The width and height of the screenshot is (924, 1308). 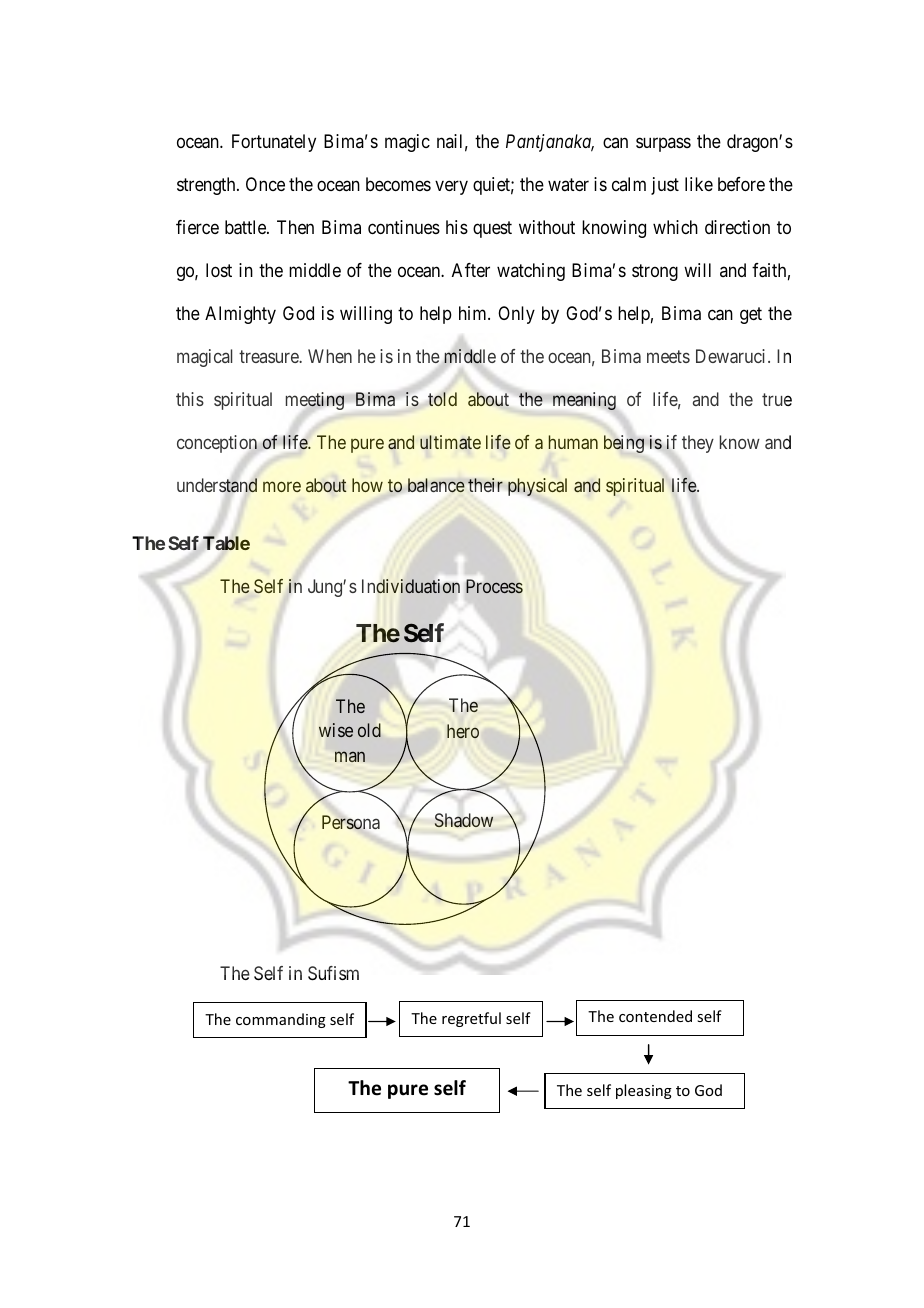 I want to click on commanding, so click(x=281, y=1020).
